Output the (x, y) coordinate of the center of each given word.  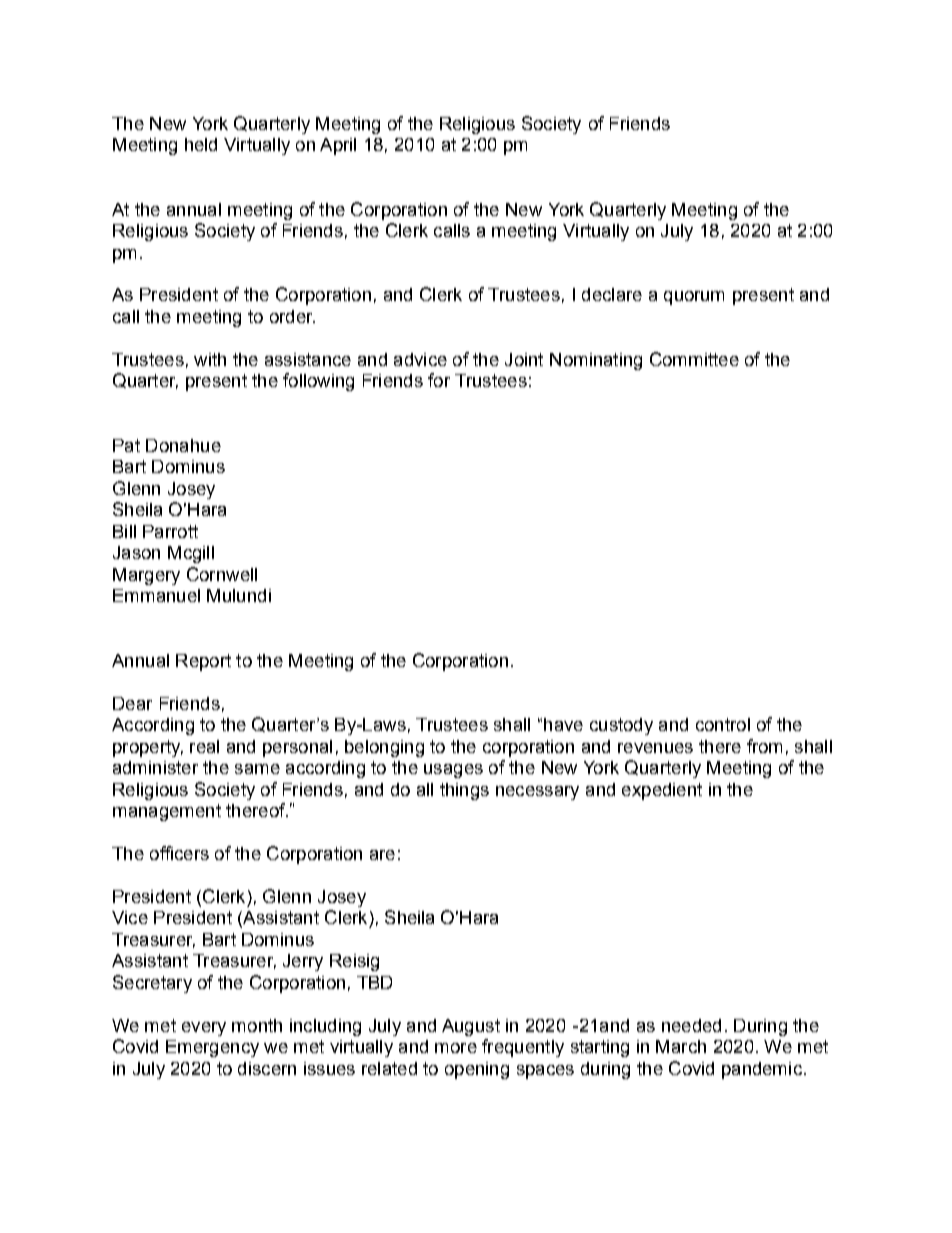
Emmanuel (156, 595)
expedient (662, 791)
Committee (694, 359)
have (563, 724)
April (338, 146)
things (464, 791)
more (456, 1048)
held (201, 144)
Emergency (212, 1048)
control (723, 724)
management (167, 812)
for (439, 380)
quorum (694, 298)
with (210, 359)
